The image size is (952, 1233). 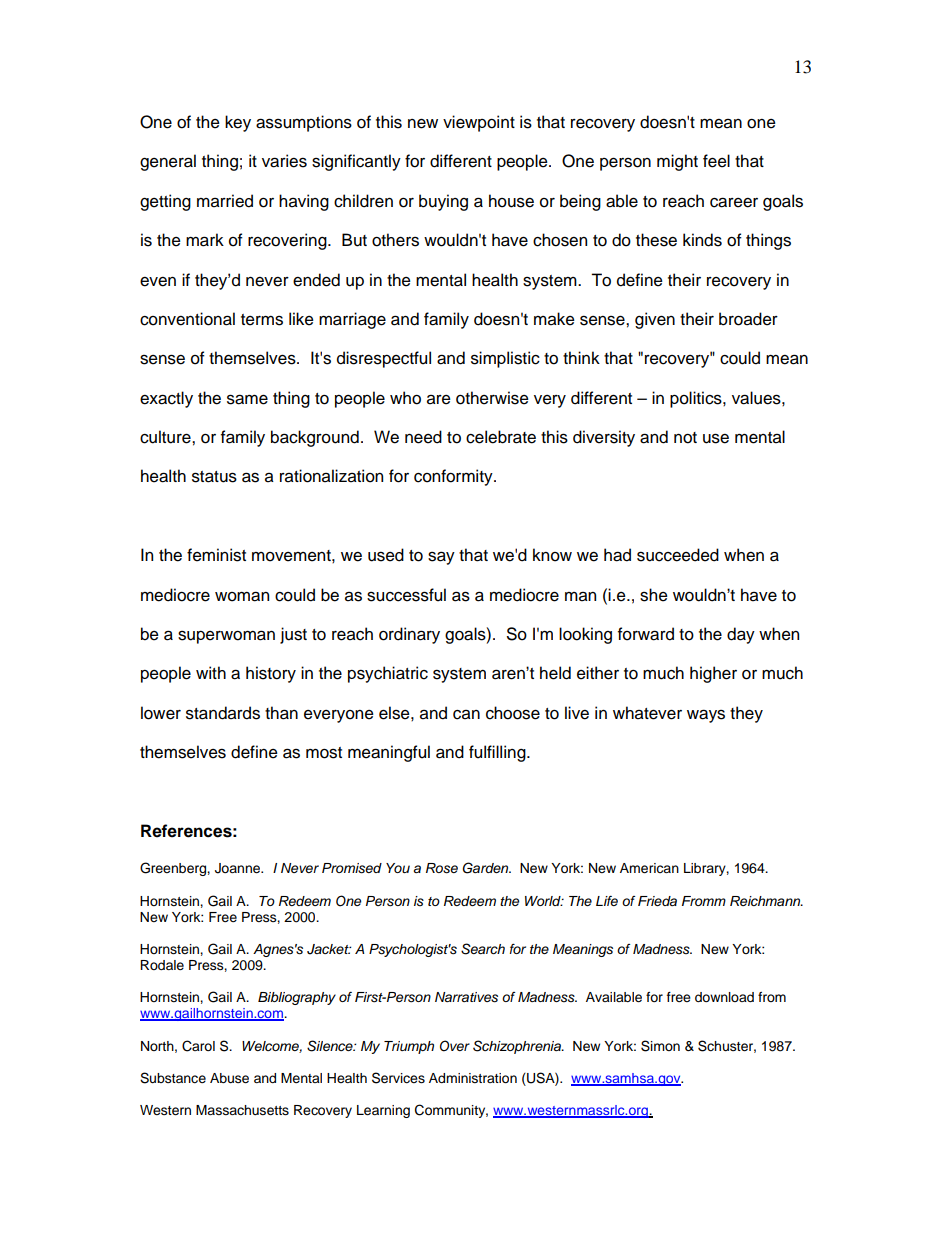 What do you see at coordinates (479, 123) in the screenshot?
I see `viewpoint` at bounding box center [479, 123].
